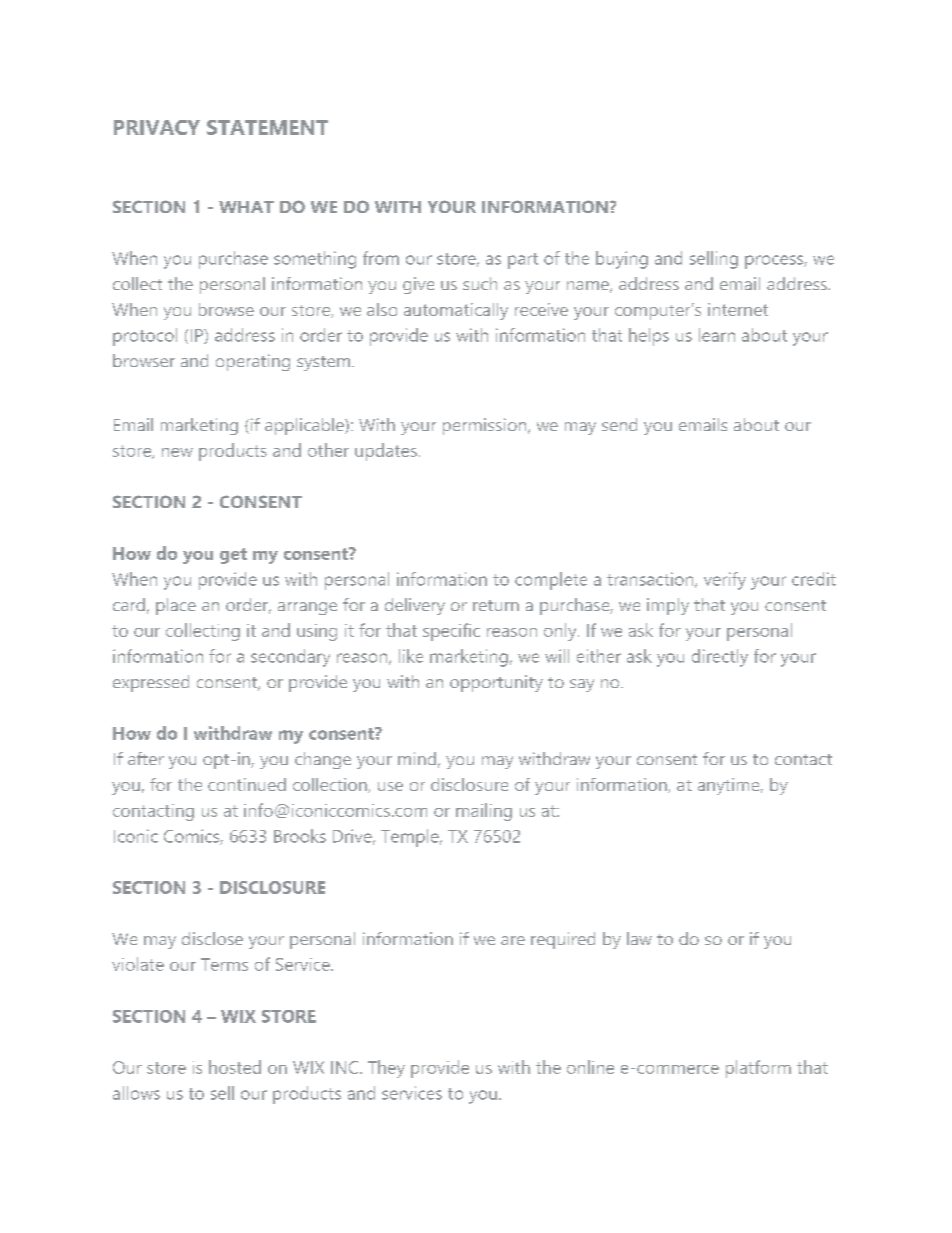 Image resolution: width=952 pixels, height=1233 pixels. I want to click on place, so click(176, 606).
